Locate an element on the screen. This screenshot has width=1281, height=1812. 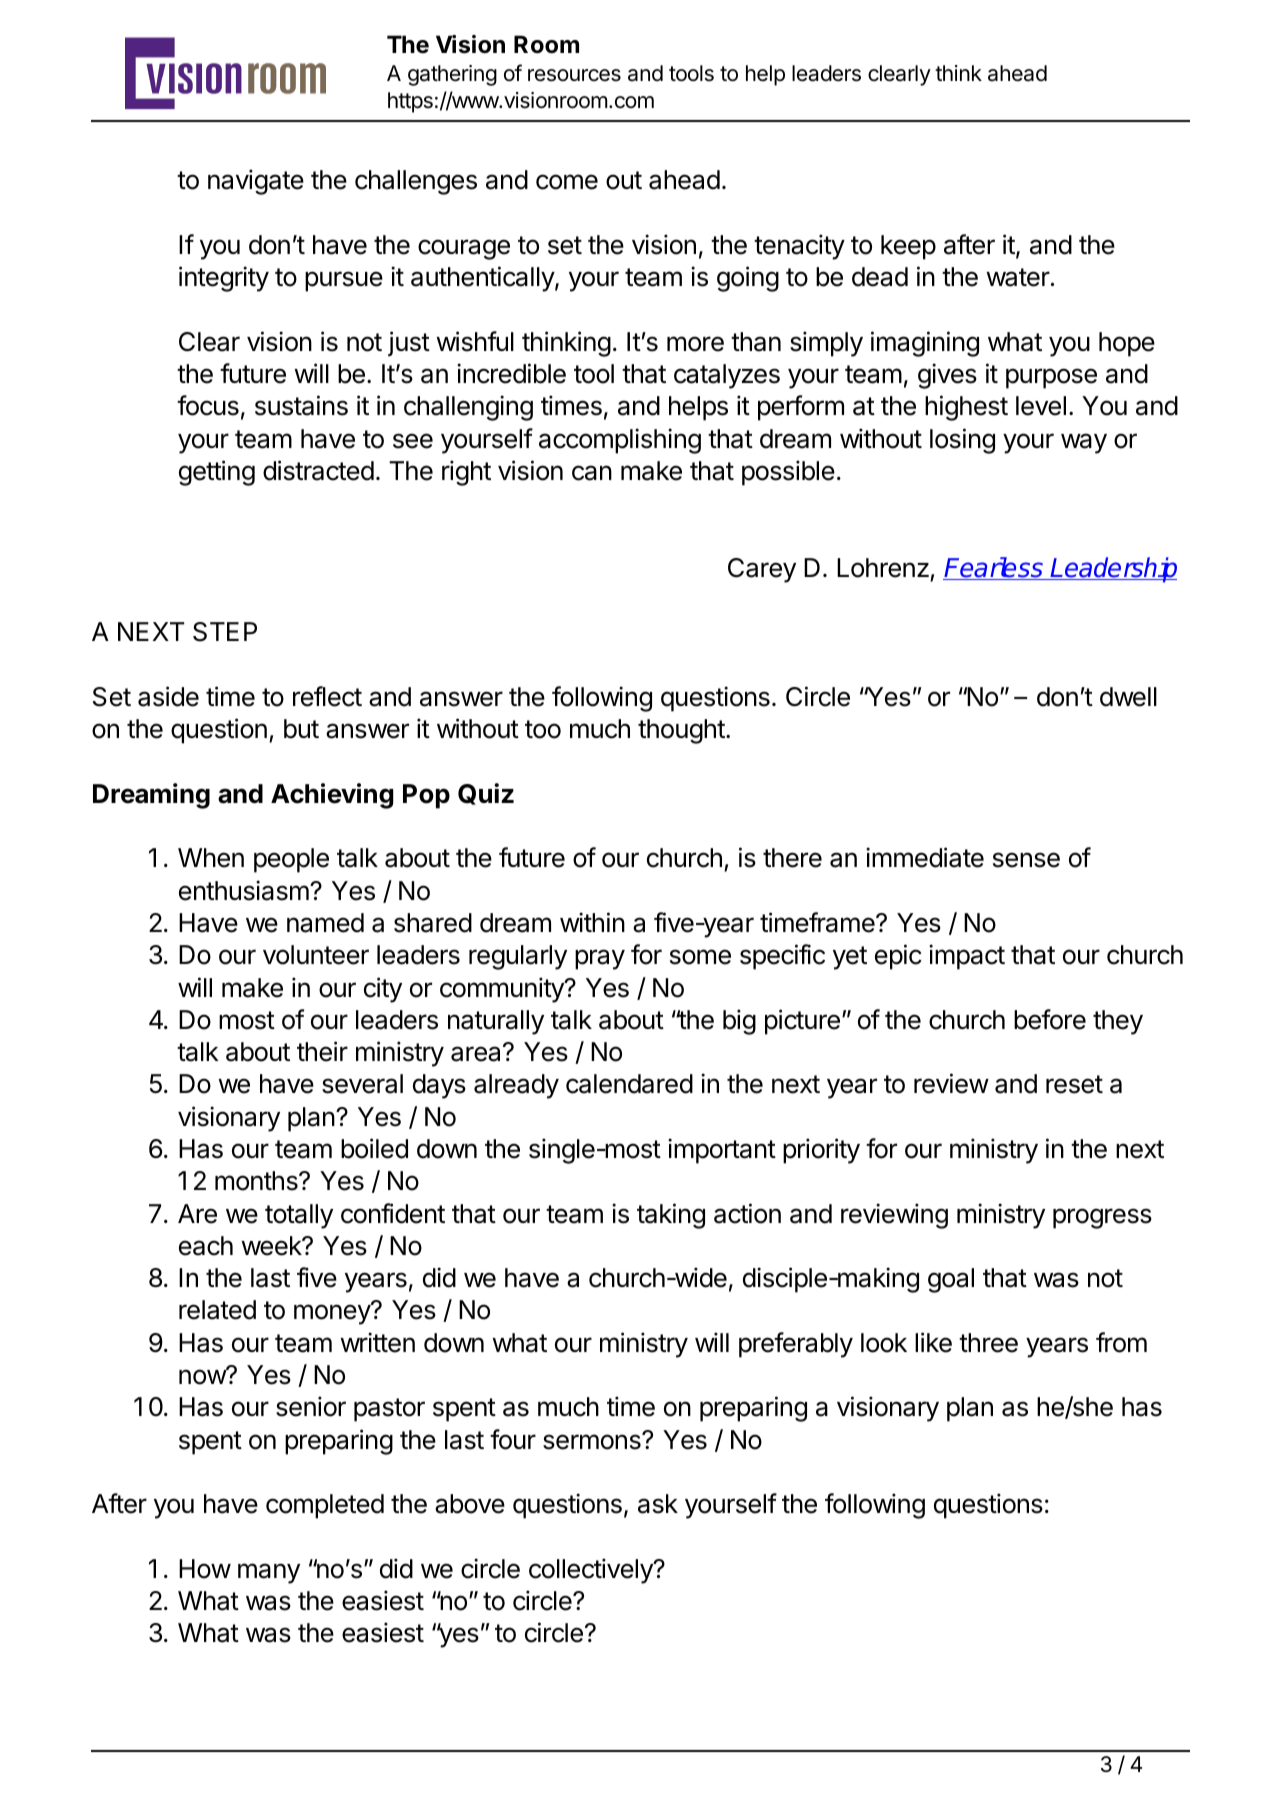
people is located at coordinates (291, 860).
